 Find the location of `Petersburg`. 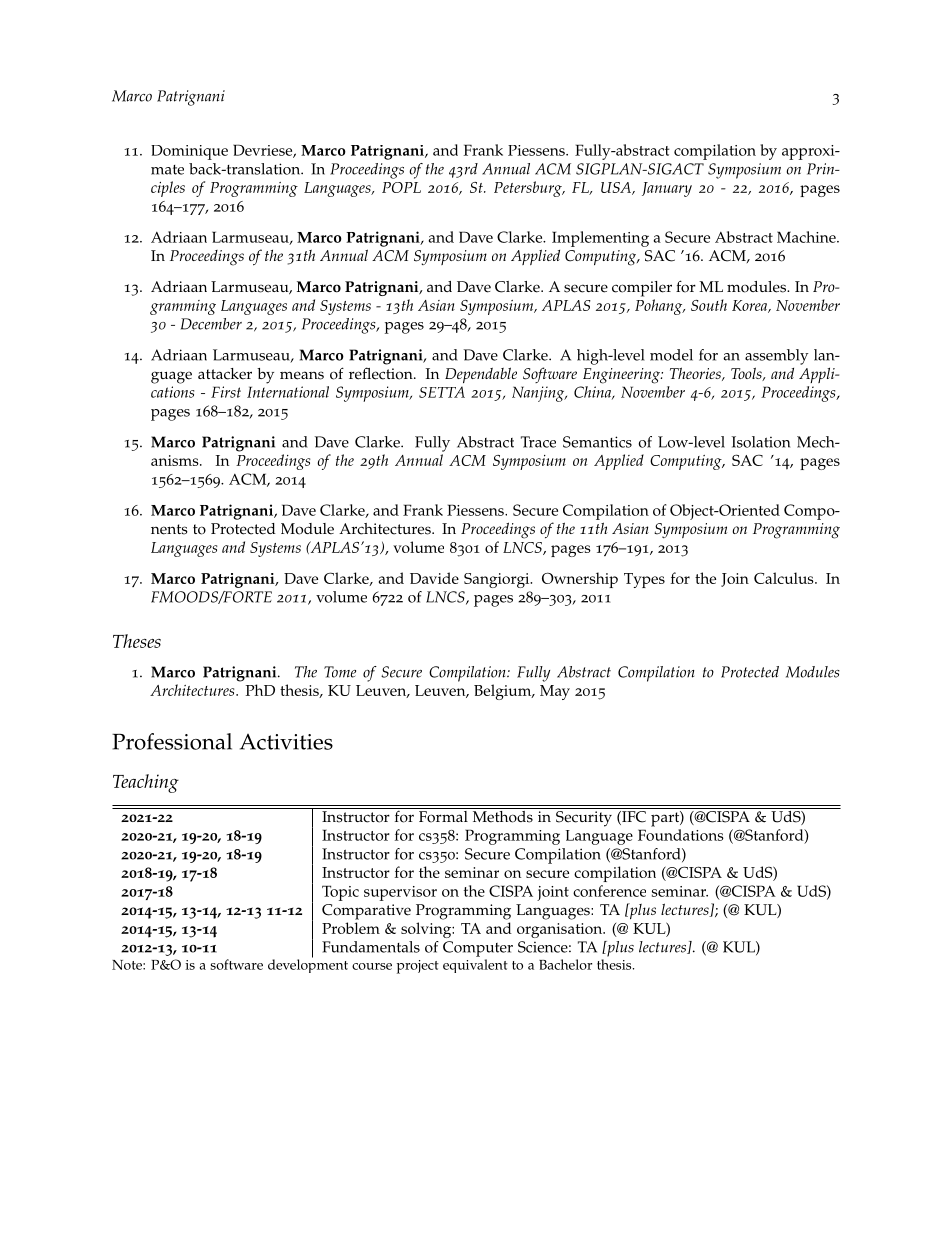

Petersburg is located at coordinates (529, 189).
